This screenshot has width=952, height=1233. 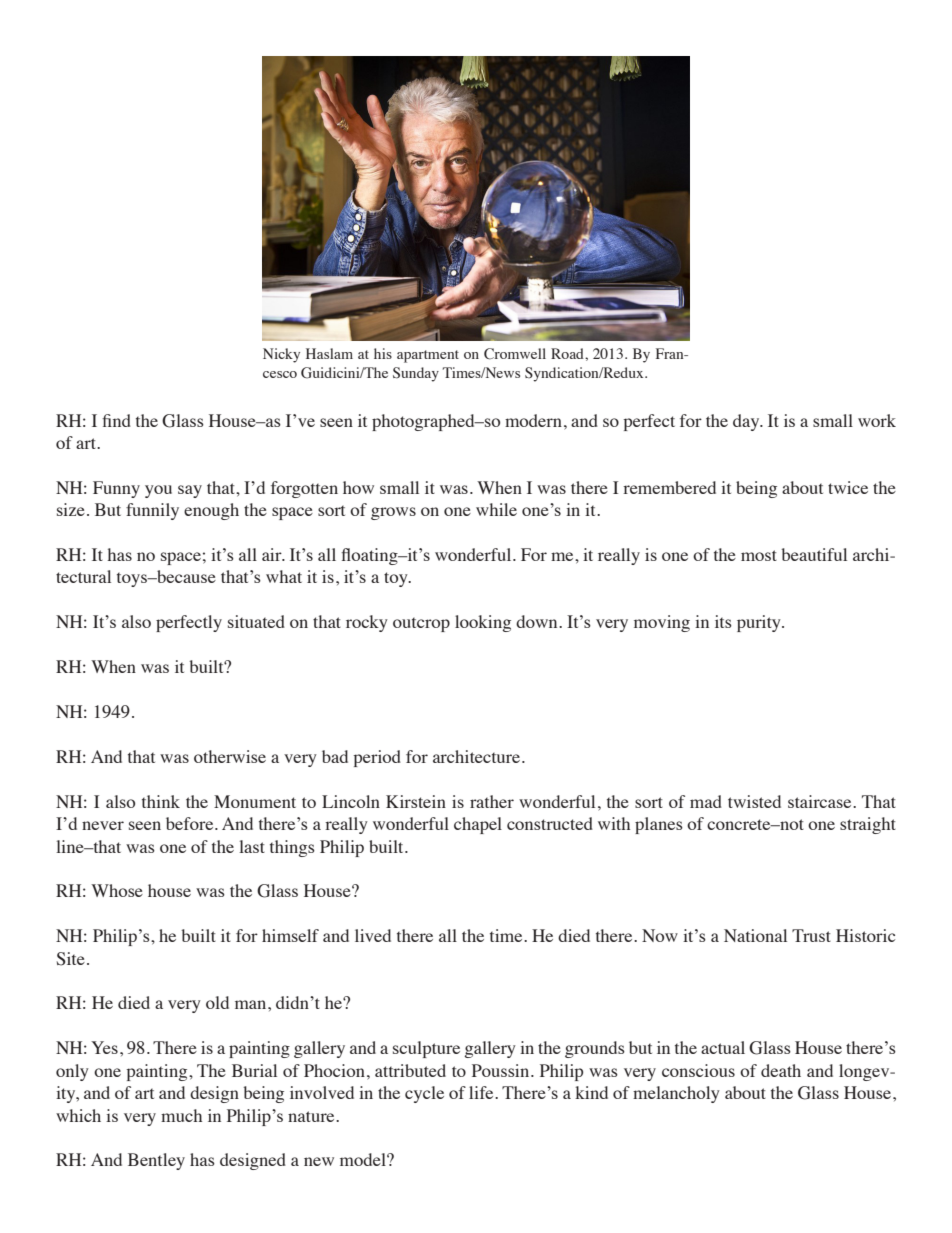 I want to click on death, so click(x=781, y=1070).
